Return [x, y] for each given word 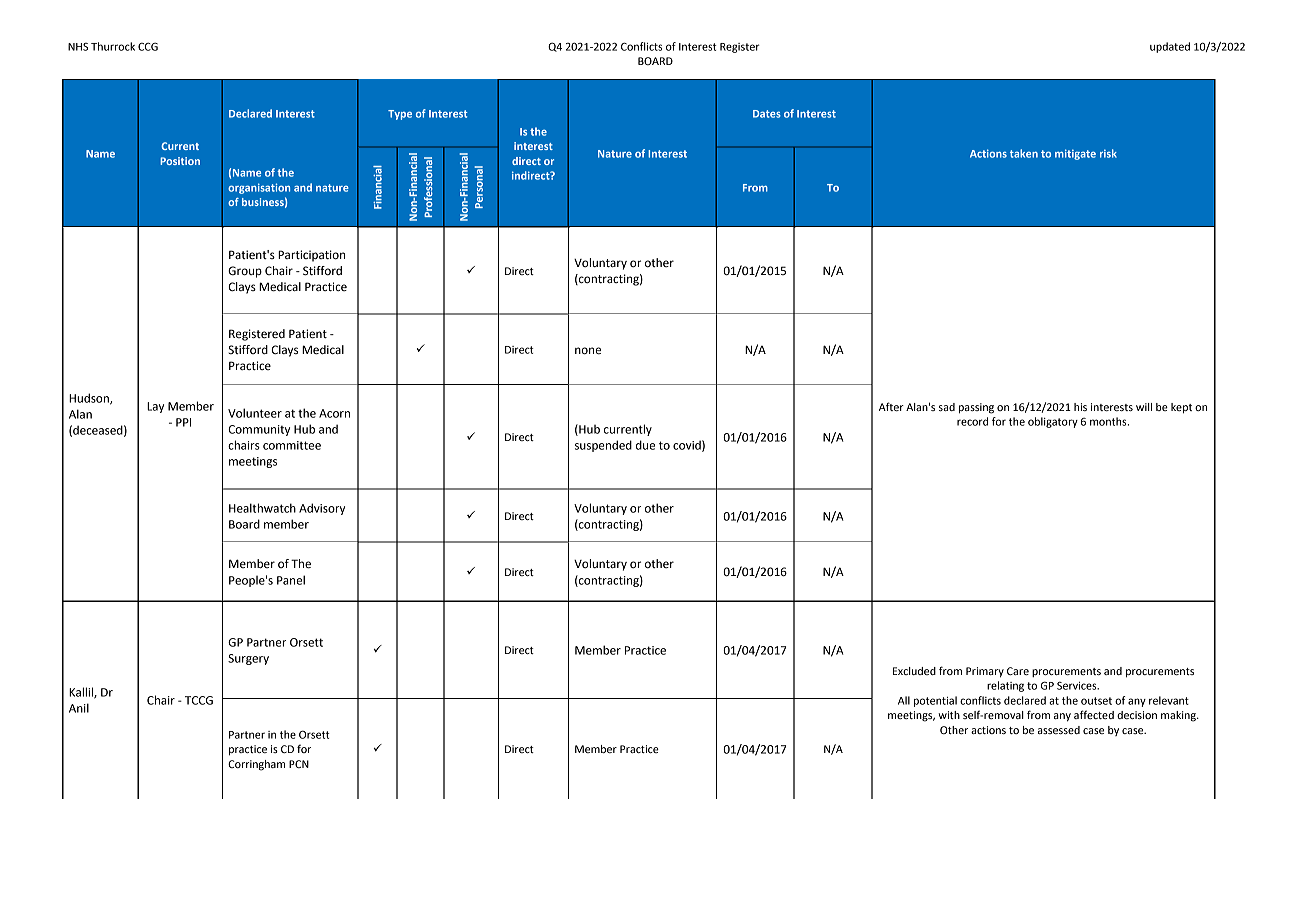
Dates [767, 114]
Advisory [322, 509]
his [1080, 407]
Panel [291, 580]
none [588, 351]
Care [1018, 671]
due [645, 445]
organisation [259, 188]
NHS [78, 47]
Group [245, 272]
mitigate [1075, 154]
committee [292, 445]
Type [400, 115]
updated [1170, 47]
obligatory [1053, 422]
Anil [79, 708]
